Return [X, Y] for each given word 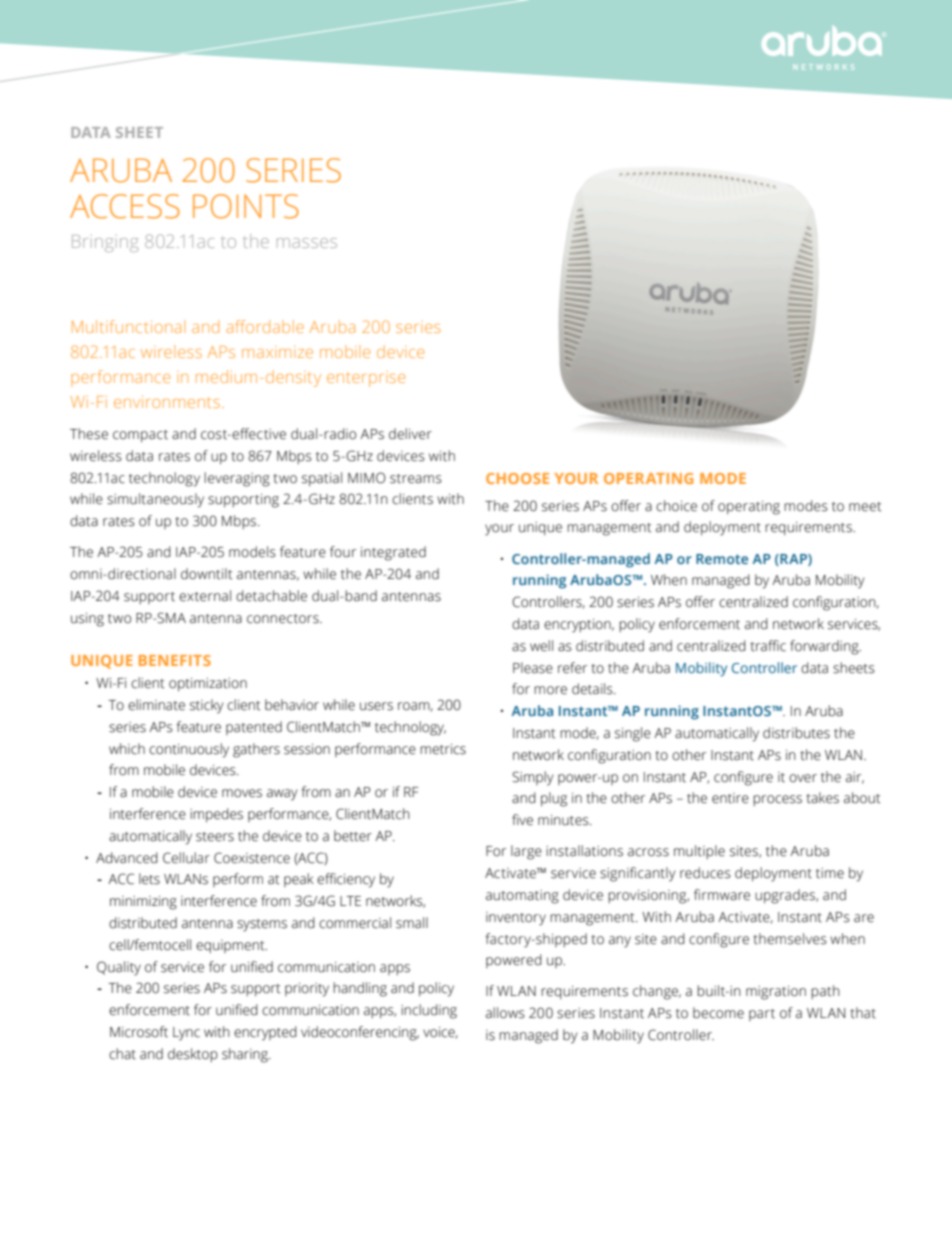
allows [505, 1013]
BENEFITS [175, 660]
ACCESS [125, 206]
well [541, 646]
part [762, 1015]
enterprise [366, 379]
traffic [768, 646]
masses [307, 243]
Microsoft [139, 1032]
